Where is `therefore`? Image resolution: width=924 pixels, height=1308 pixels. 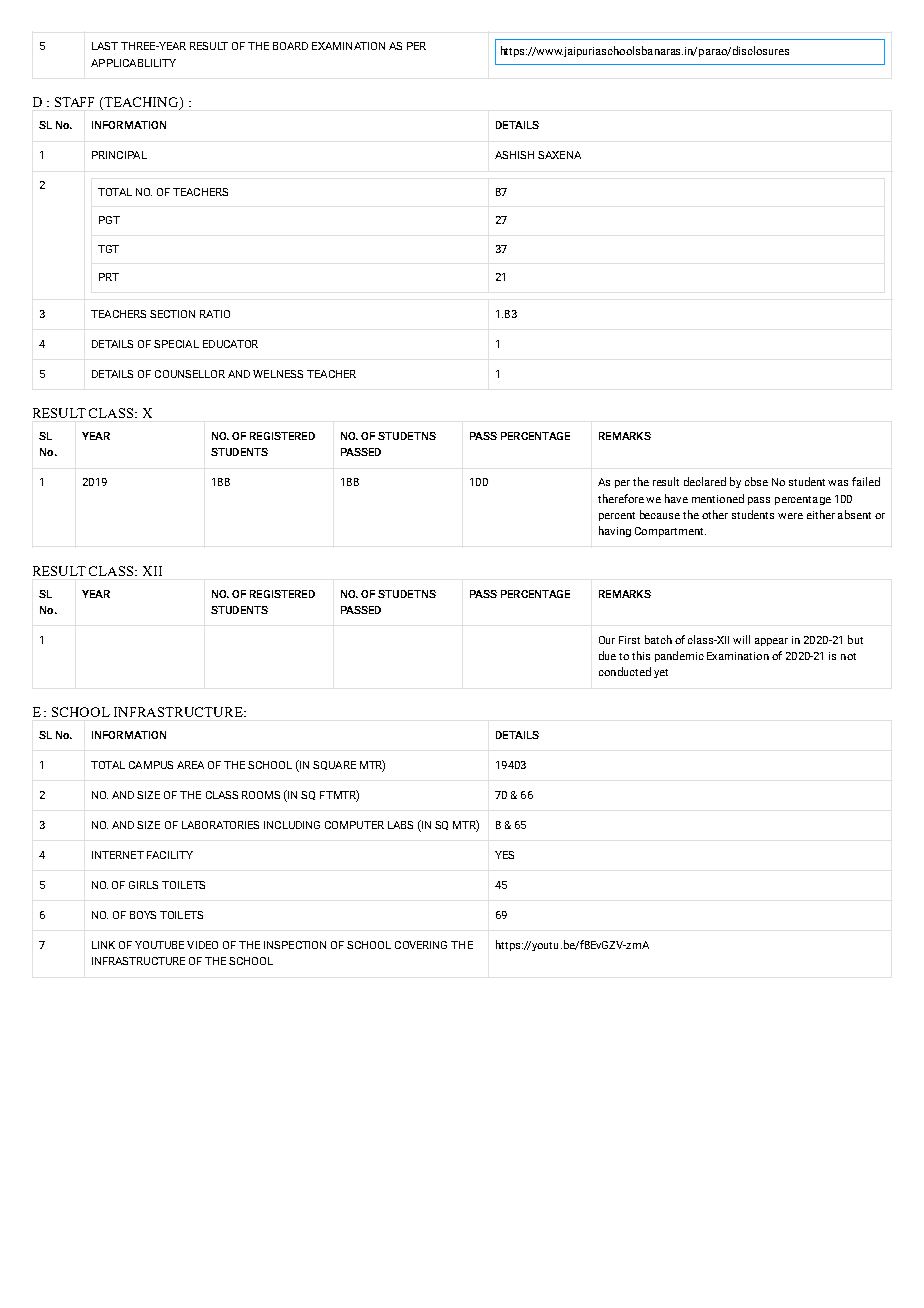
therefore is located at coordinates (621, 498).
